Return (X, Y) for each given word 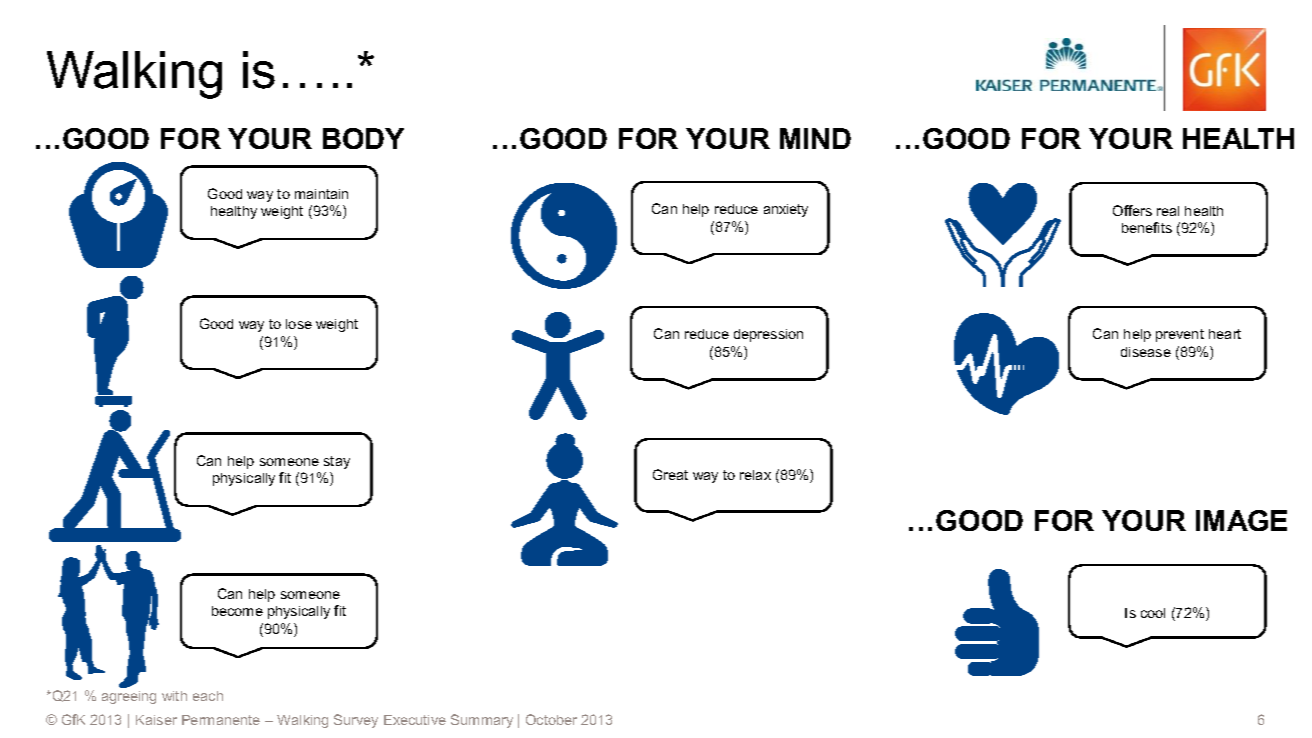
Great (670, 474)
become (237, 611)
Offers (1132, 210)
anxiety (786, 210)
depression (768, 335)
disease (1146, 352)
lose (299, 324)
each (208, 696)
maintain (321, 194)
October (551, 719)
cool (1153, 613)
